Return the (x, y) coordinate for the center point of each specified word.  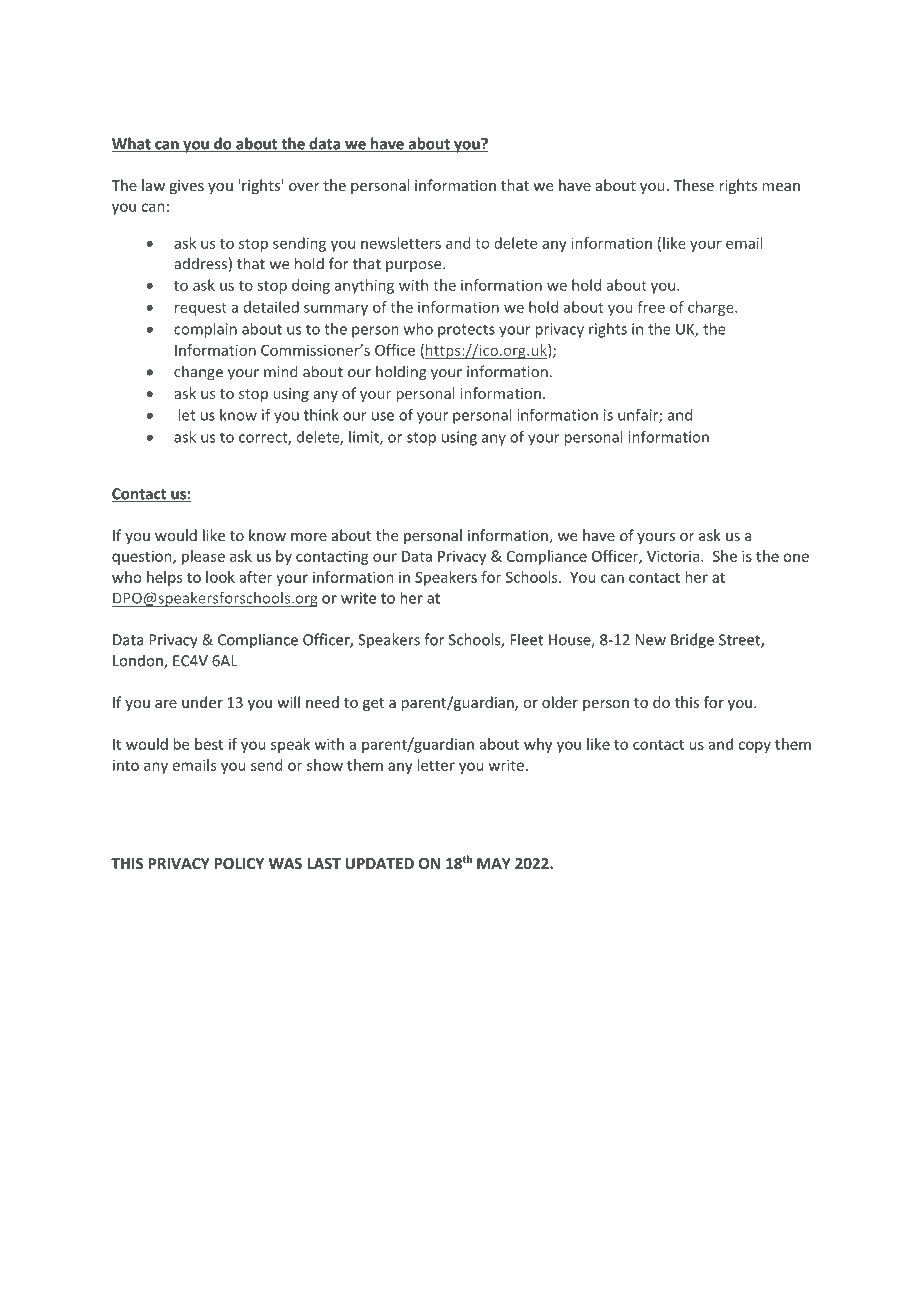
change (198, 373)
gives (186, 187)
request (201, 309)
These (694, 185)
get (373, 704)
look (220, 577)
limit (365, 438)
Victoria (674, 556)
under (202, 702)
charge (712, 308)
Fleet (526, 639)
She (725, 556)
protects (466, 331)
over (304, 187)
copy (754, 747)
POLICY (239, 863)
